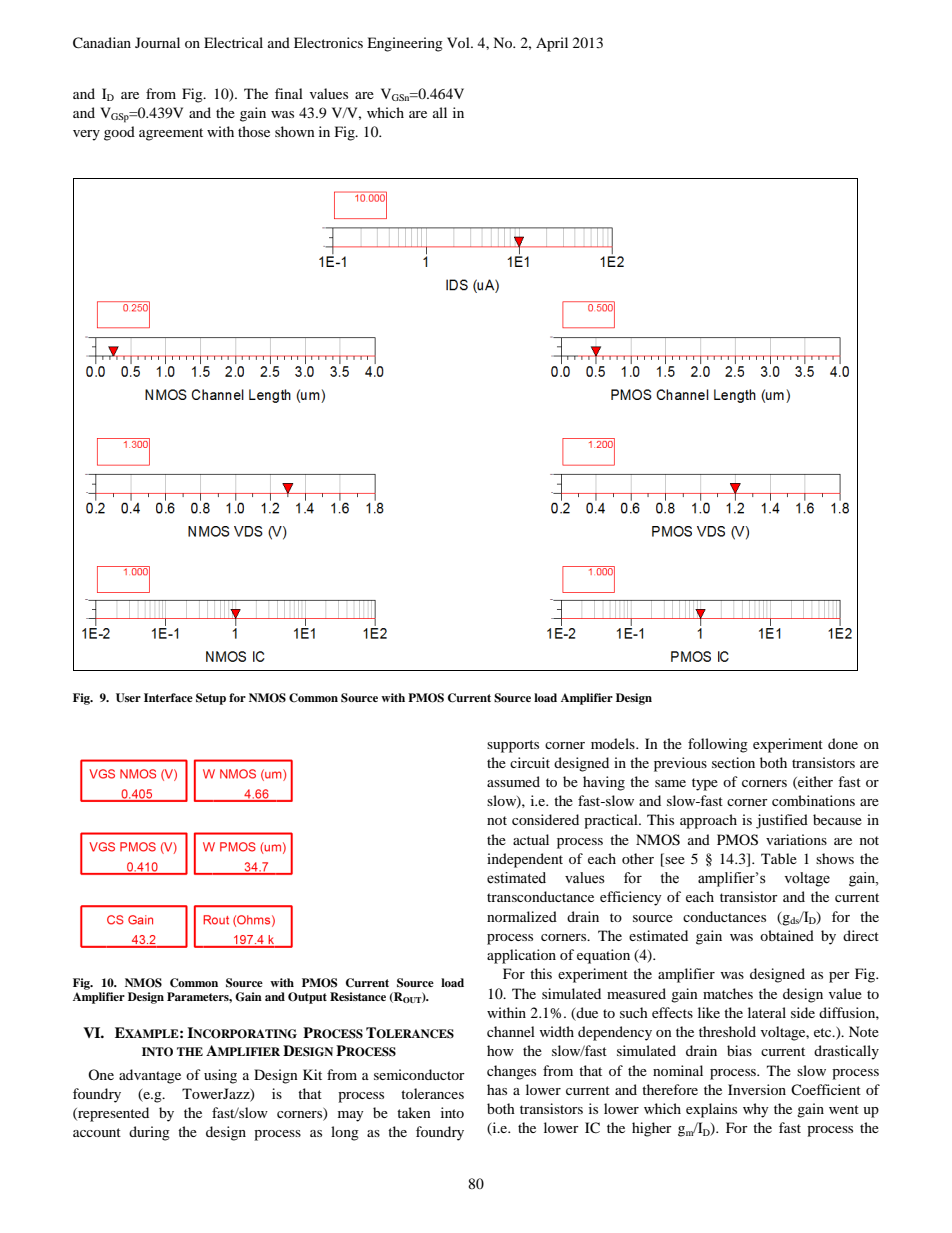 This document has height=1233, width=952. What do you see at coordinates (211, 699) in the document?
I see `Setup` at bounding box center [211, 699].
